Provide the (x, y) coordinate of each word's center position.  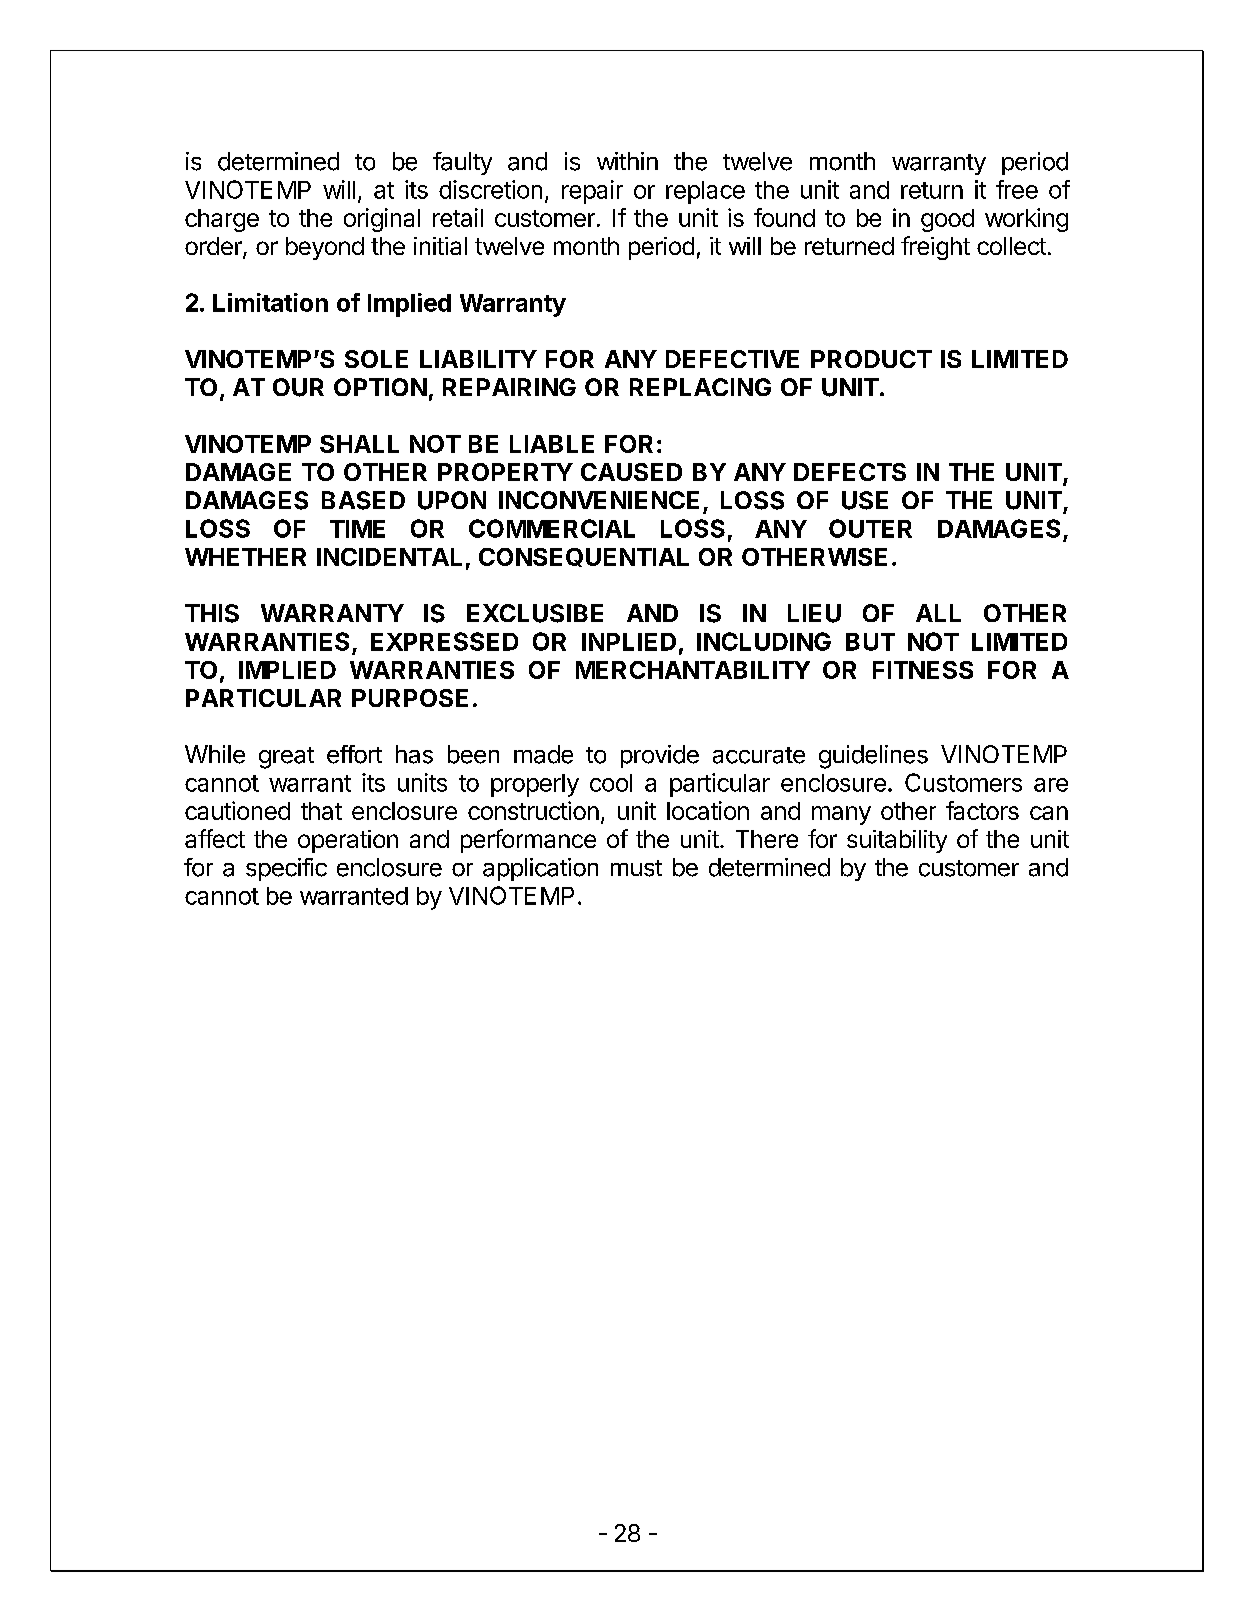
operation (348, 841)
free (1017, 189)
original (382, 220)
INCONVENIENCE (599, 500)
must (636, 868)
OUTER (870, 528)
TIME (357, 529)
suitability (897, 841)
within (627, 161)
